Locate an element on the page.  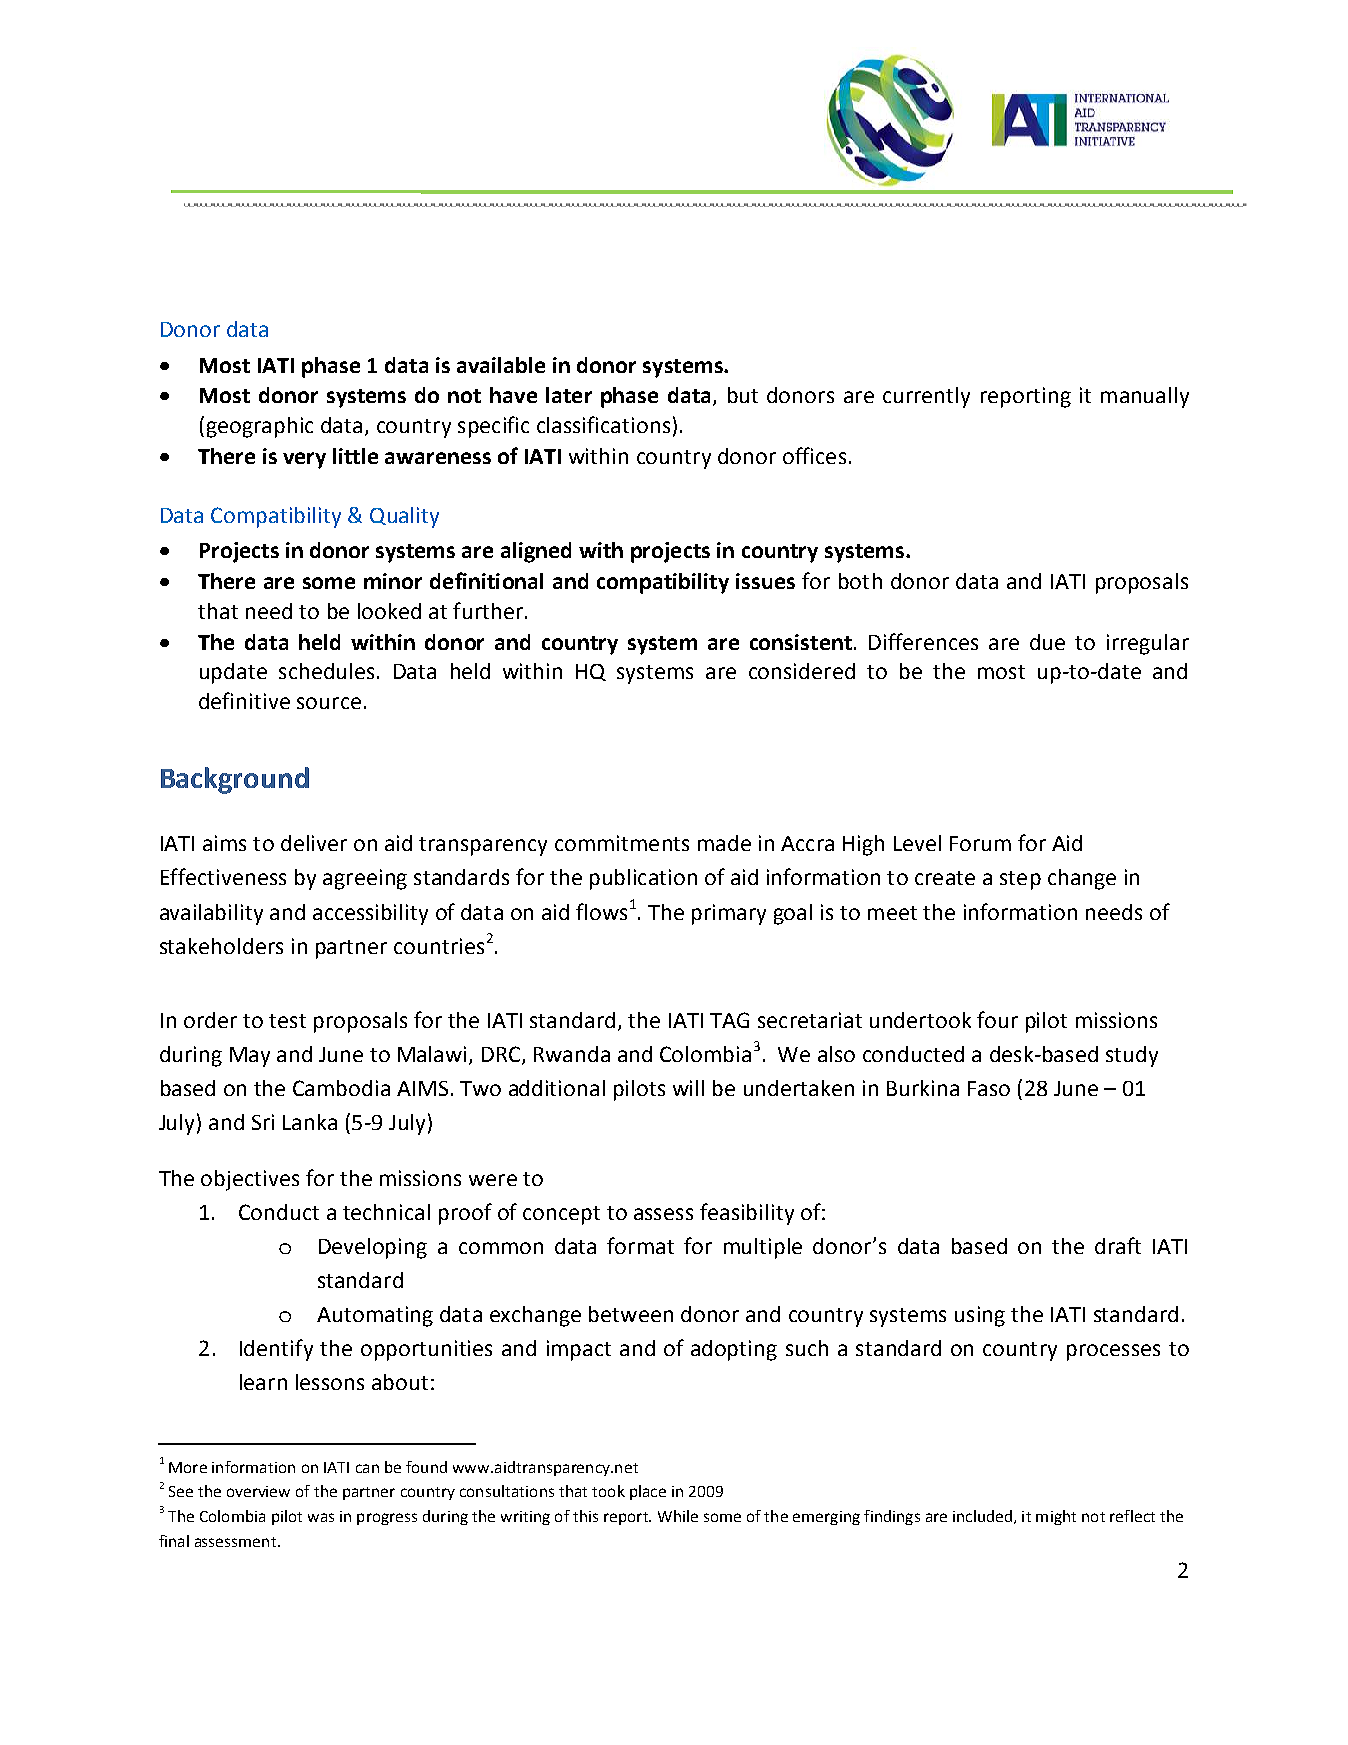
considered is located at coordinates (802, 671).
